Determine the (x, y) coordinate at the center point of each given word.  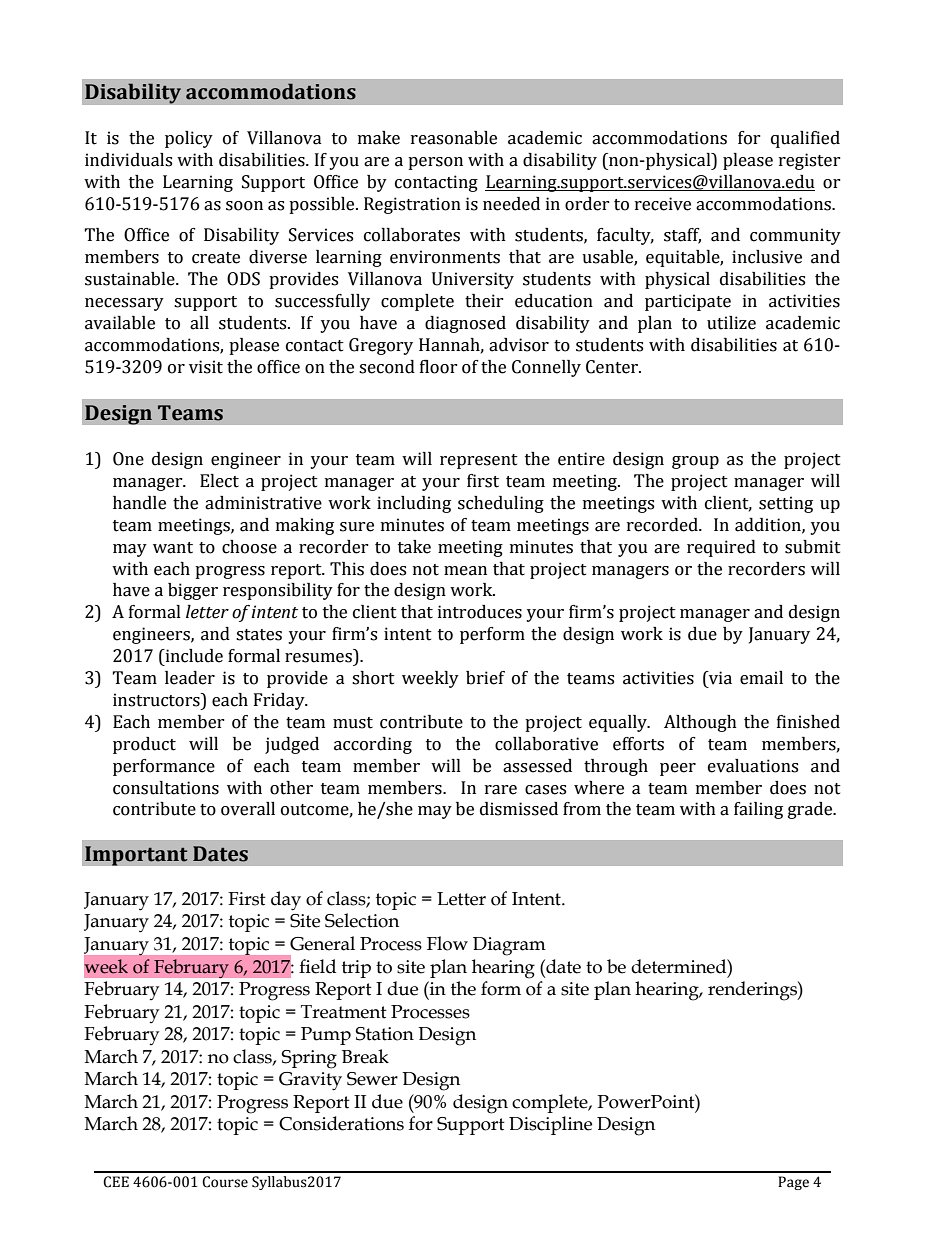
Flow (447, 943)
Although (700, 723)
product (144, 745)
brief (485, 678)
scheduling (501, 504)
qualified (805, 139)
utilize (731, 323)
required (721, 548)
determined (680, 966)
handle (139, 503)
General (322, 943)
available (120, 323)
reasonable (454, 138)
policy (189, 139)
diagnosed (465, 324)
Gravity (310, 1081)
